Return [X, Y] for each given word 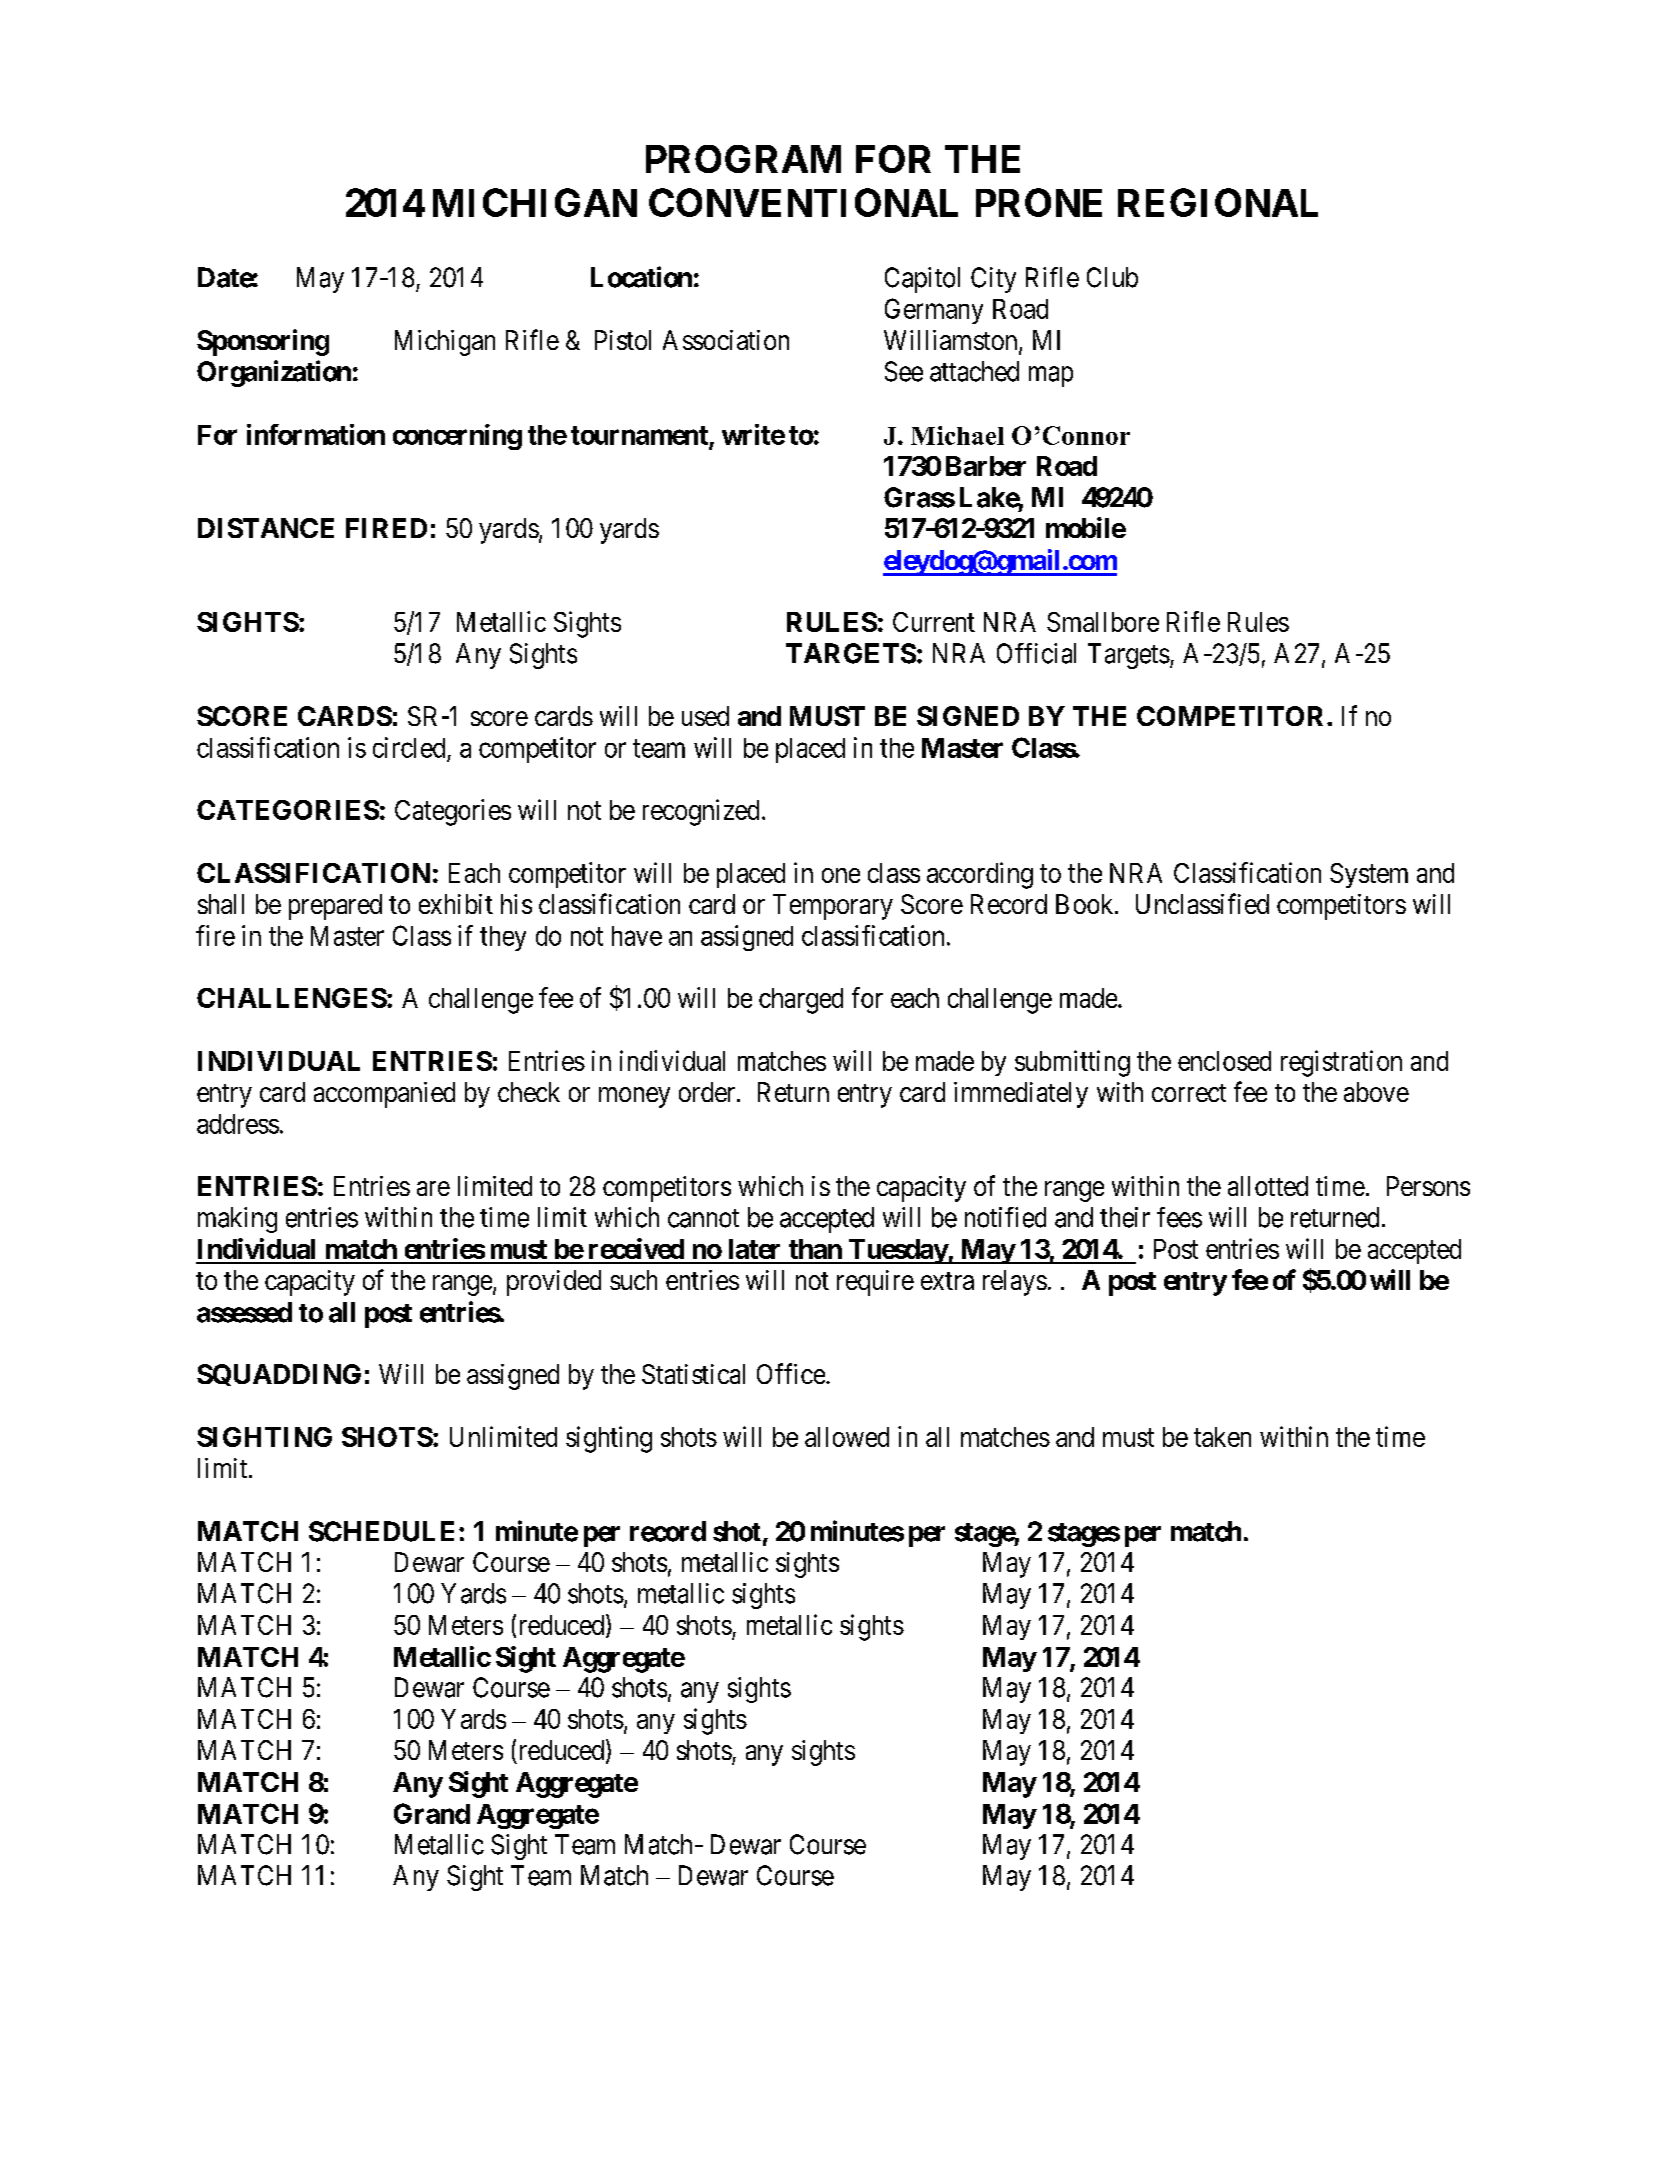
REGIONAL [1218, 202]
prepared [335, 907]
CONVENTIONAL [803, 202]
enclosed [1224, 1061]
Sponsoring [263, 342]
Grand [432, 1813]
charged [801, 1001]
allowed [847, 1437]
